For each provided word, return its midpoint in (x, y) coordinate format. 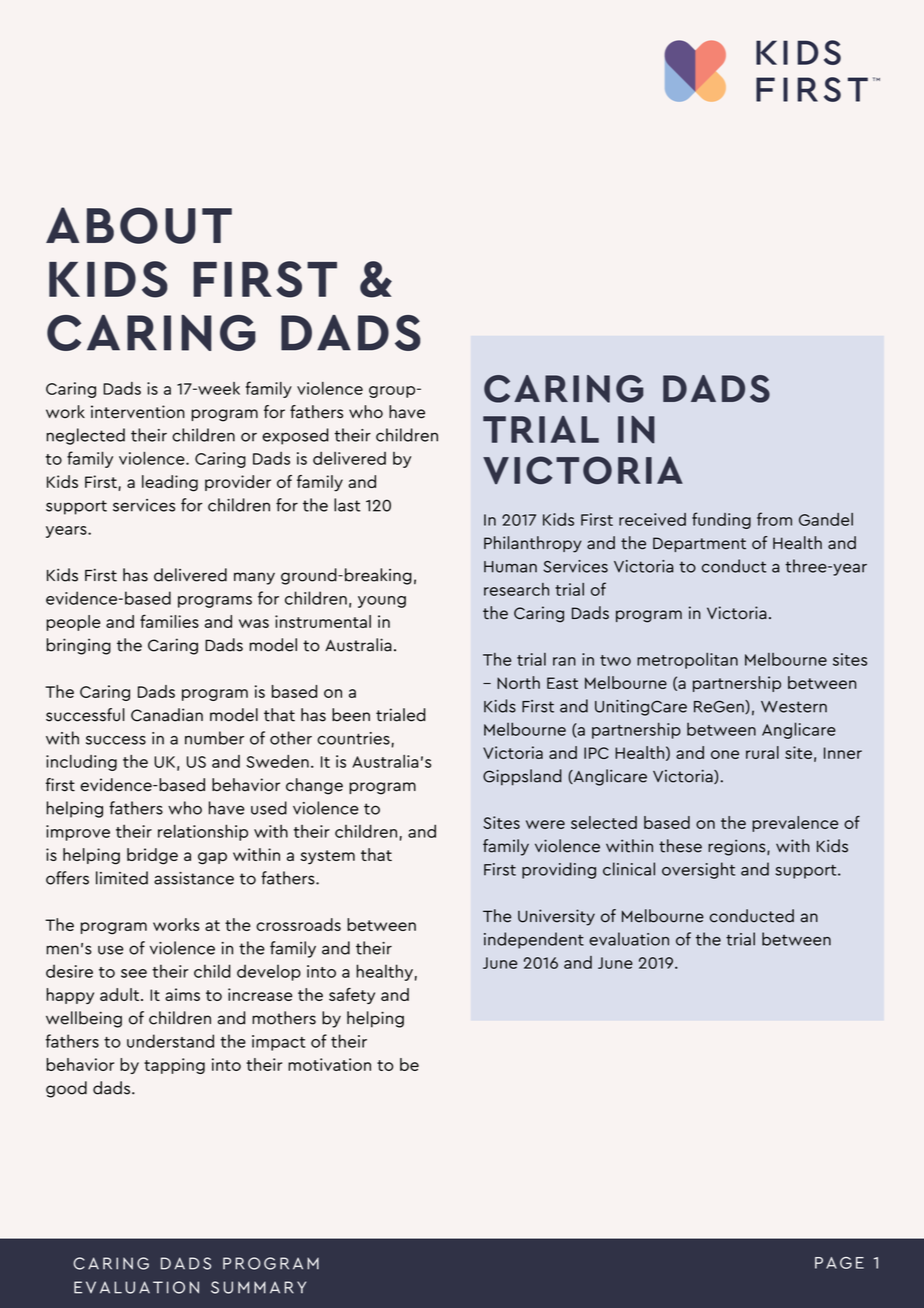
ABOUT (139, 225)
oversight (698, 870)
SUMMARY (258, 1287)
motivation (329, 1064)
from (774, 519)
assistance (194, 878)
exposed (295, 436)
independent (534, 940)
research (516, 589)
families (169, 621)
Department (699, 544)
